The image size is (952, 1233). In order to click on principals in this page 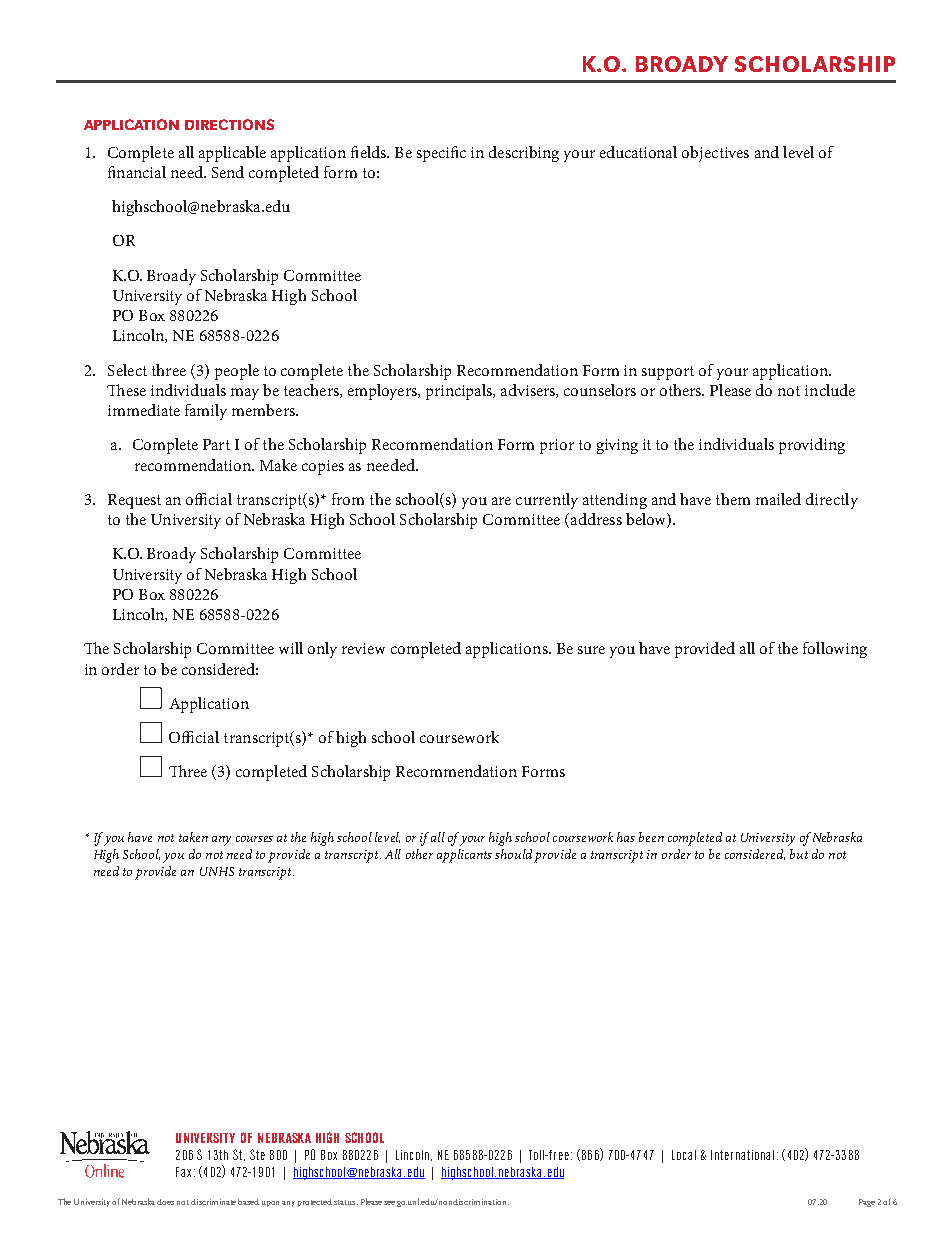, I will do `click(460, 392)`.
